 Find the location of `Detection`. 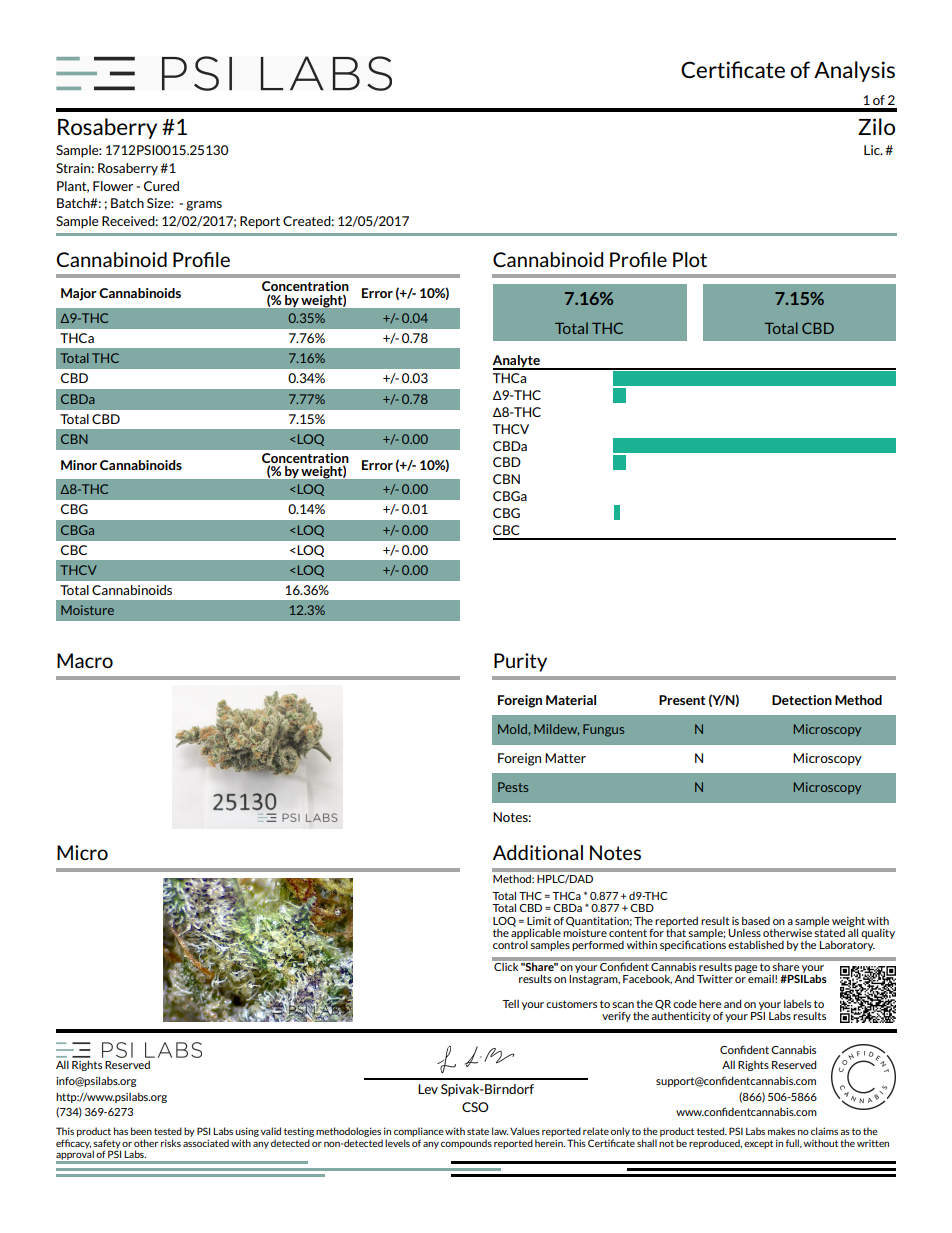

Detection is located at coordinates (802, 700).
